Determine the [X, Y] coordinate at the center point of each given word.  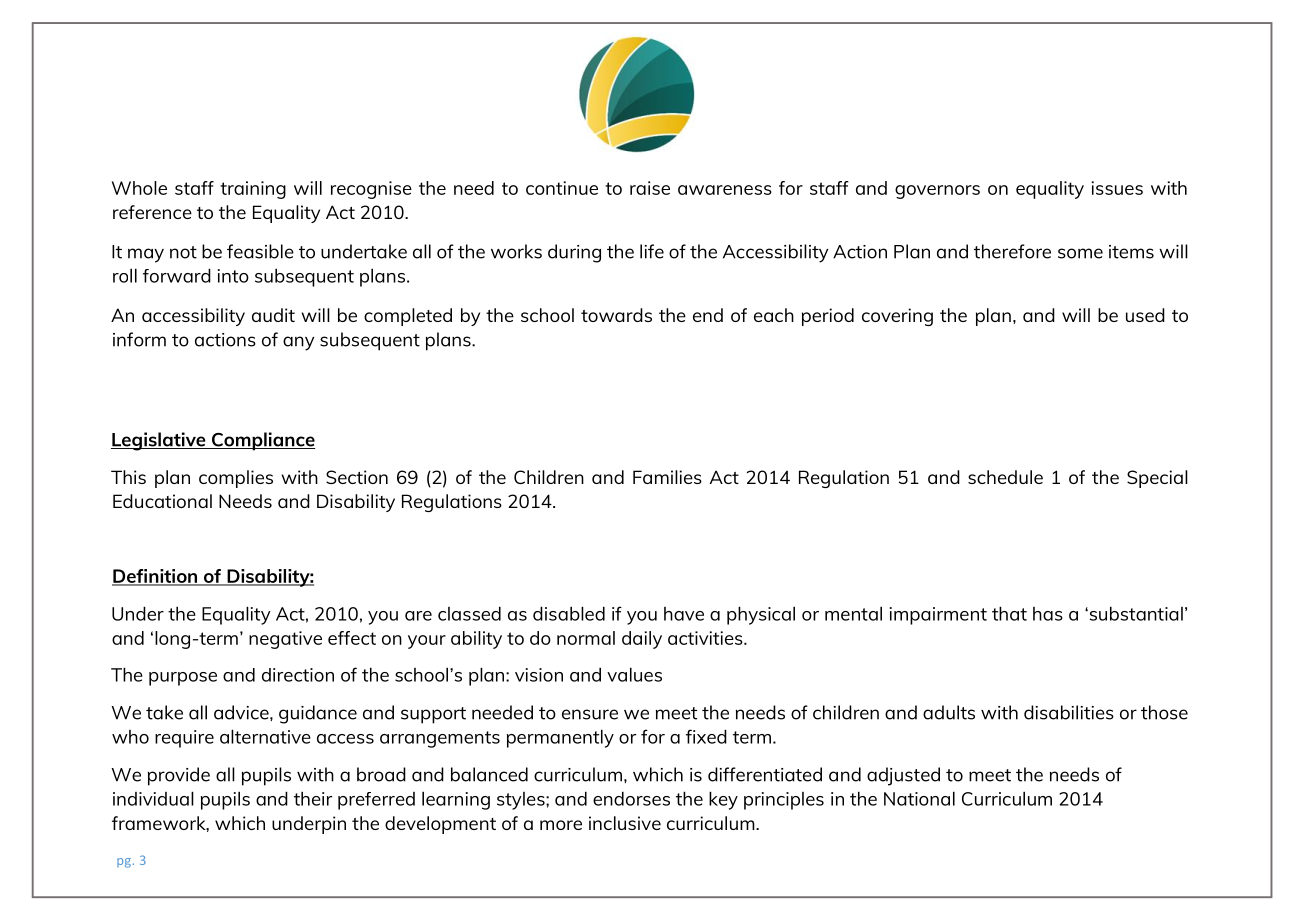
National [919, 798]
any [298, 343]
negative [285, 640]
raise [650, 188]
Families [667, 477]
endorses [631, 798]
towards [616, 315]
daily [642, 640]
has [1048, 614]
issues [1117, 188]
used [1145, 315]
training [253, 190]
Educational [162, 501]
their [313, 798]
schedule [1005, 477]
